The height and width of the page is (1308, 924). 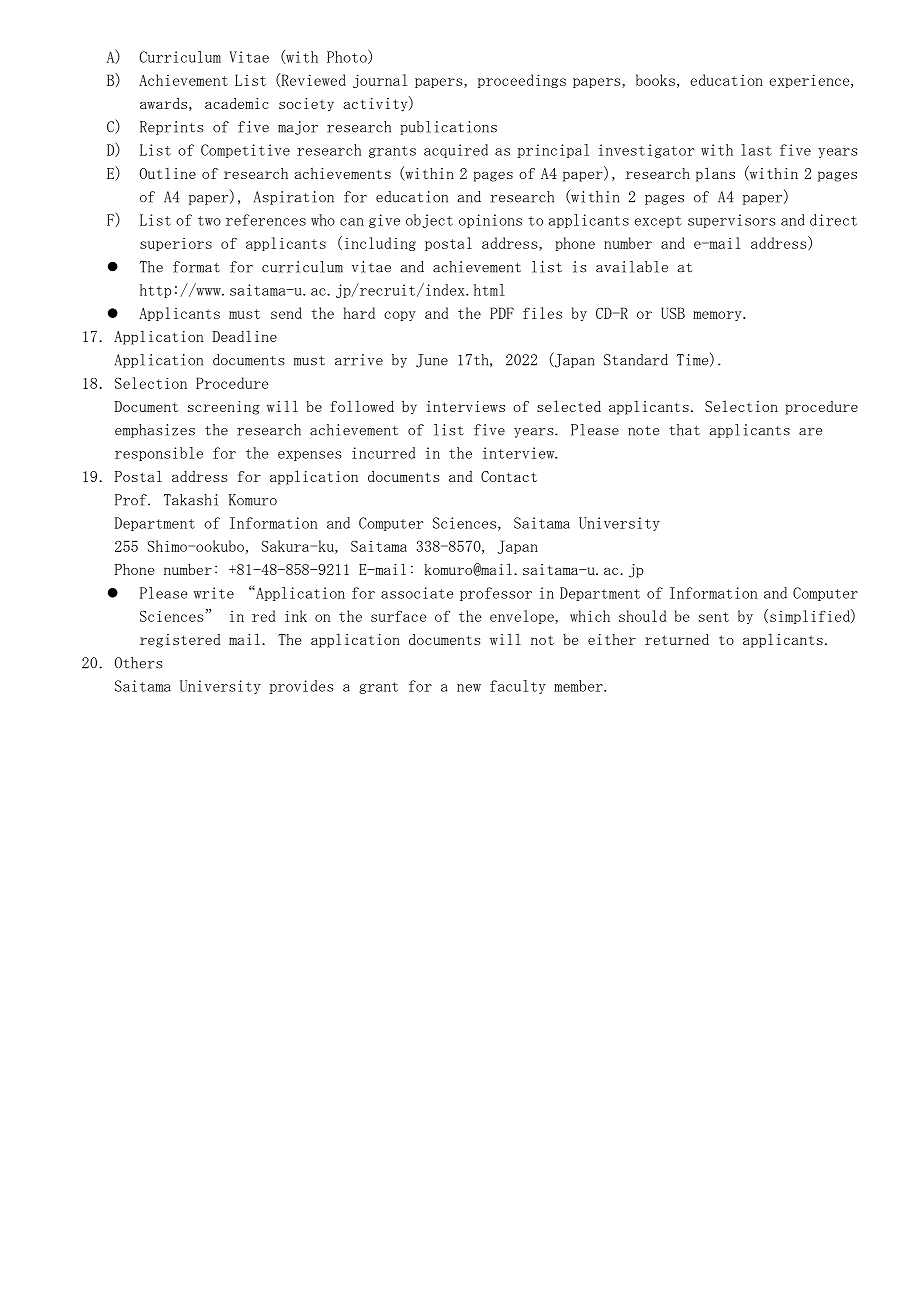 What do you see at coordinates (294, 198) in the page?
I see `Aspiration` at bounding box center [294, 198].
